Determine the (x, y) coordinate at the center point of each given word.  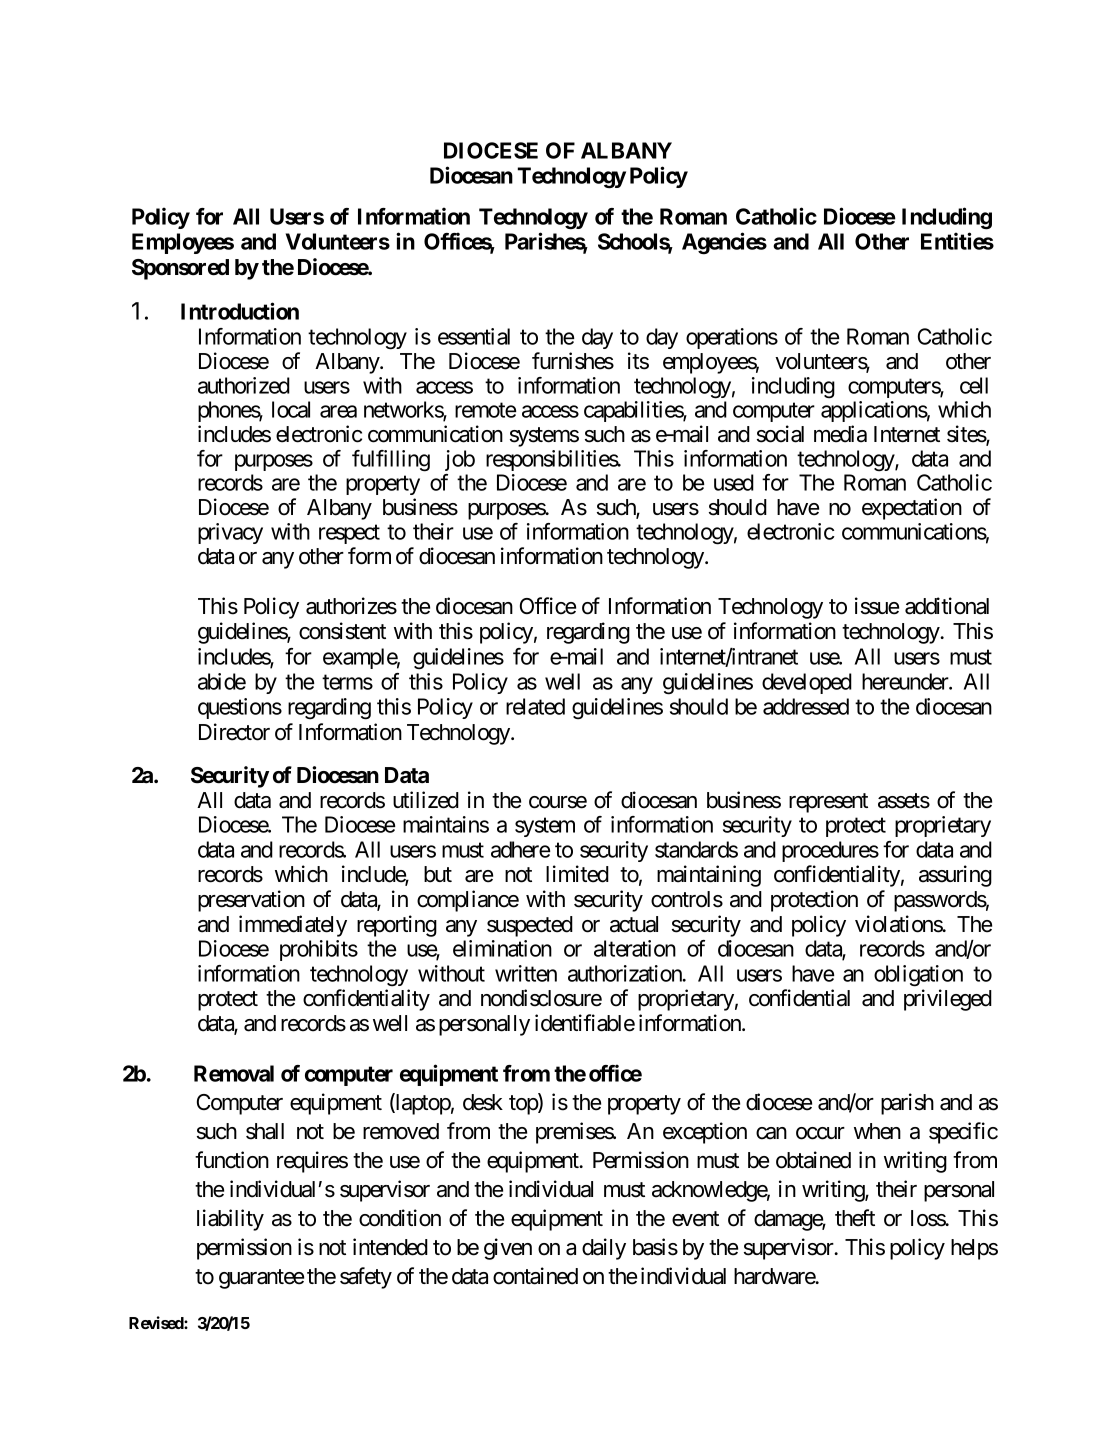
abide (222, 681)
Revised (157, 1322)
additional (947, 606)
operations (732, 338)
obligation (918, 976)
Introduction (240, 311)
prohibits (319, 950)
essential (474, 336)
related (535, 706)
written (526, 973)
